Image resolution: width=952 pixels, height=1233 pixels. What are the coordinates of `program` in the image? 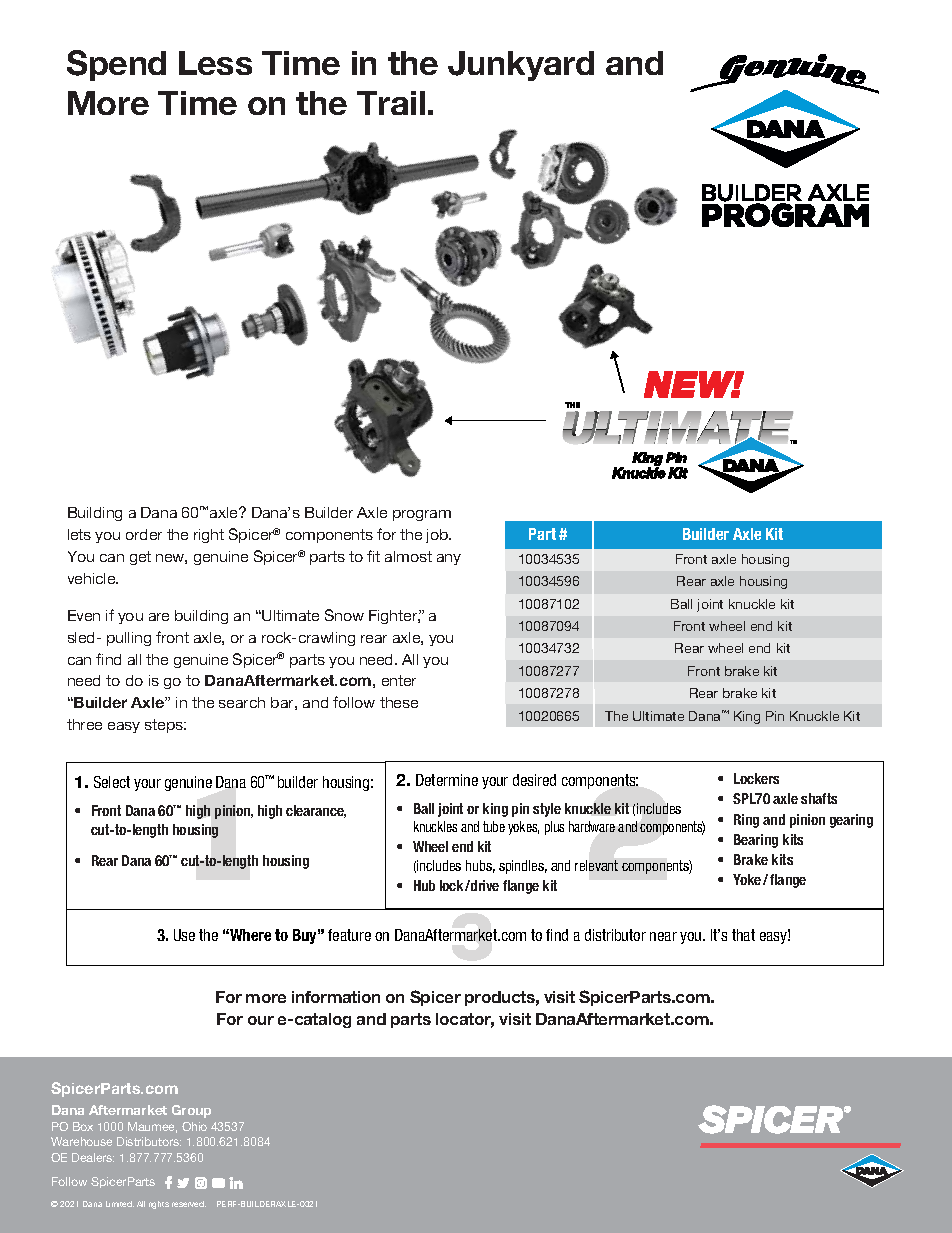 It's located at (422, 515).
